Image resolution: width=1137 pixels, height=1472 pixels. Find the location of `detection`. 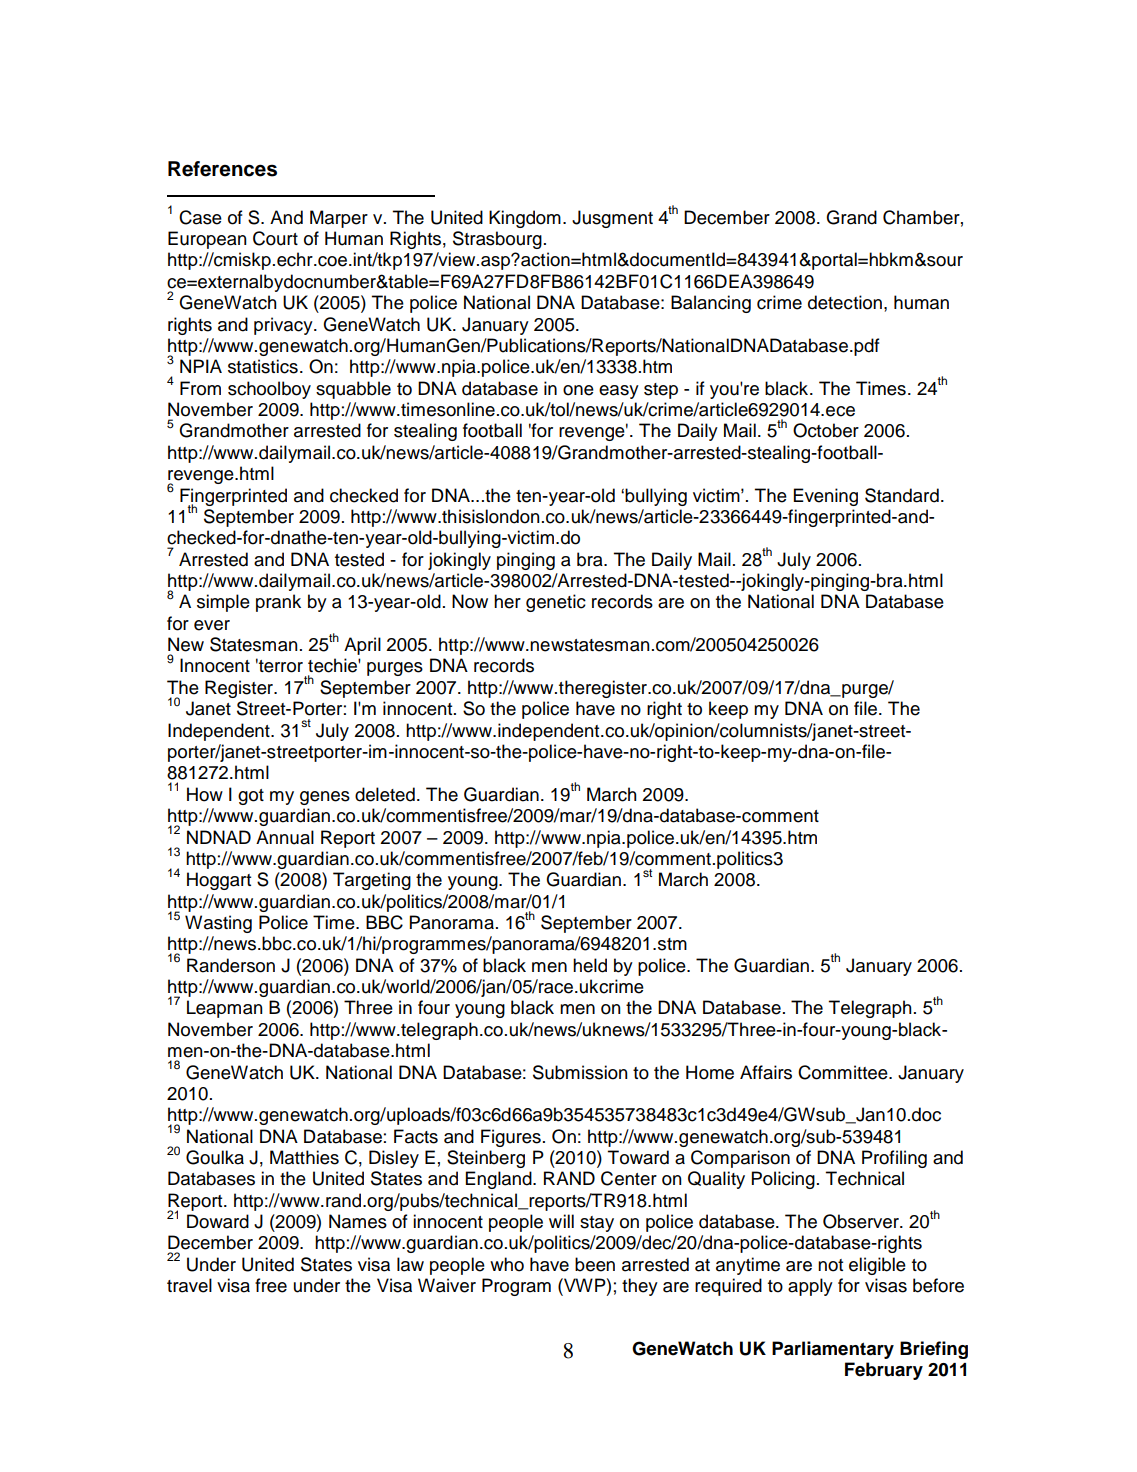

detection is located at coordinates (845, 302).
